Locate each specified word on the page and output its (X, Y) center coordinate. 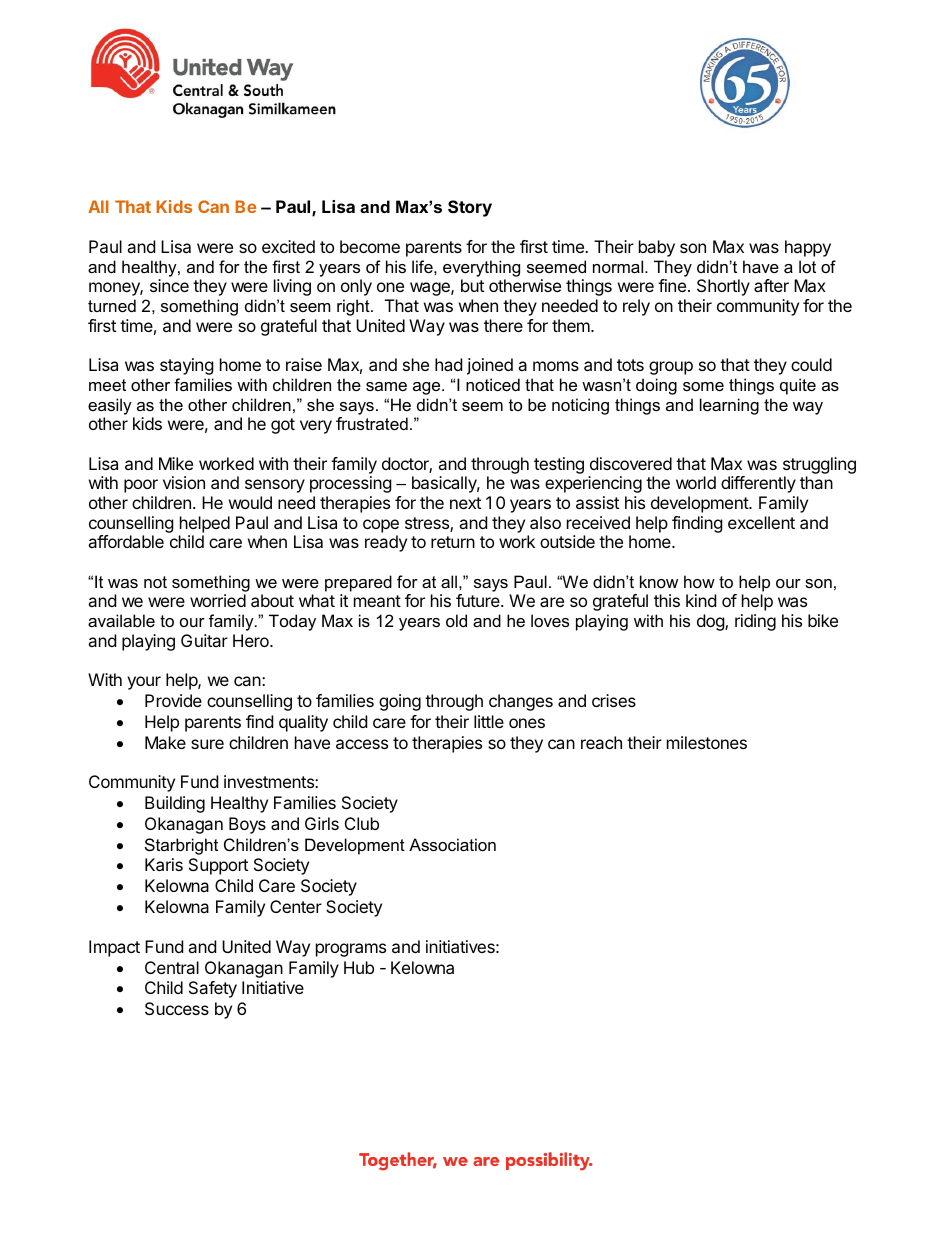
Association (452, 844)
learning (729, 406)
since (169, 285)
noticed (493, 384)
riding (755, 622)
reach (601, 742)
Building (175, 804)
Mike (176, 463)
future (479, 600)
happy (808, 248)
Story (470, 208)
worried (218, 600)
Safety (213, 989)
